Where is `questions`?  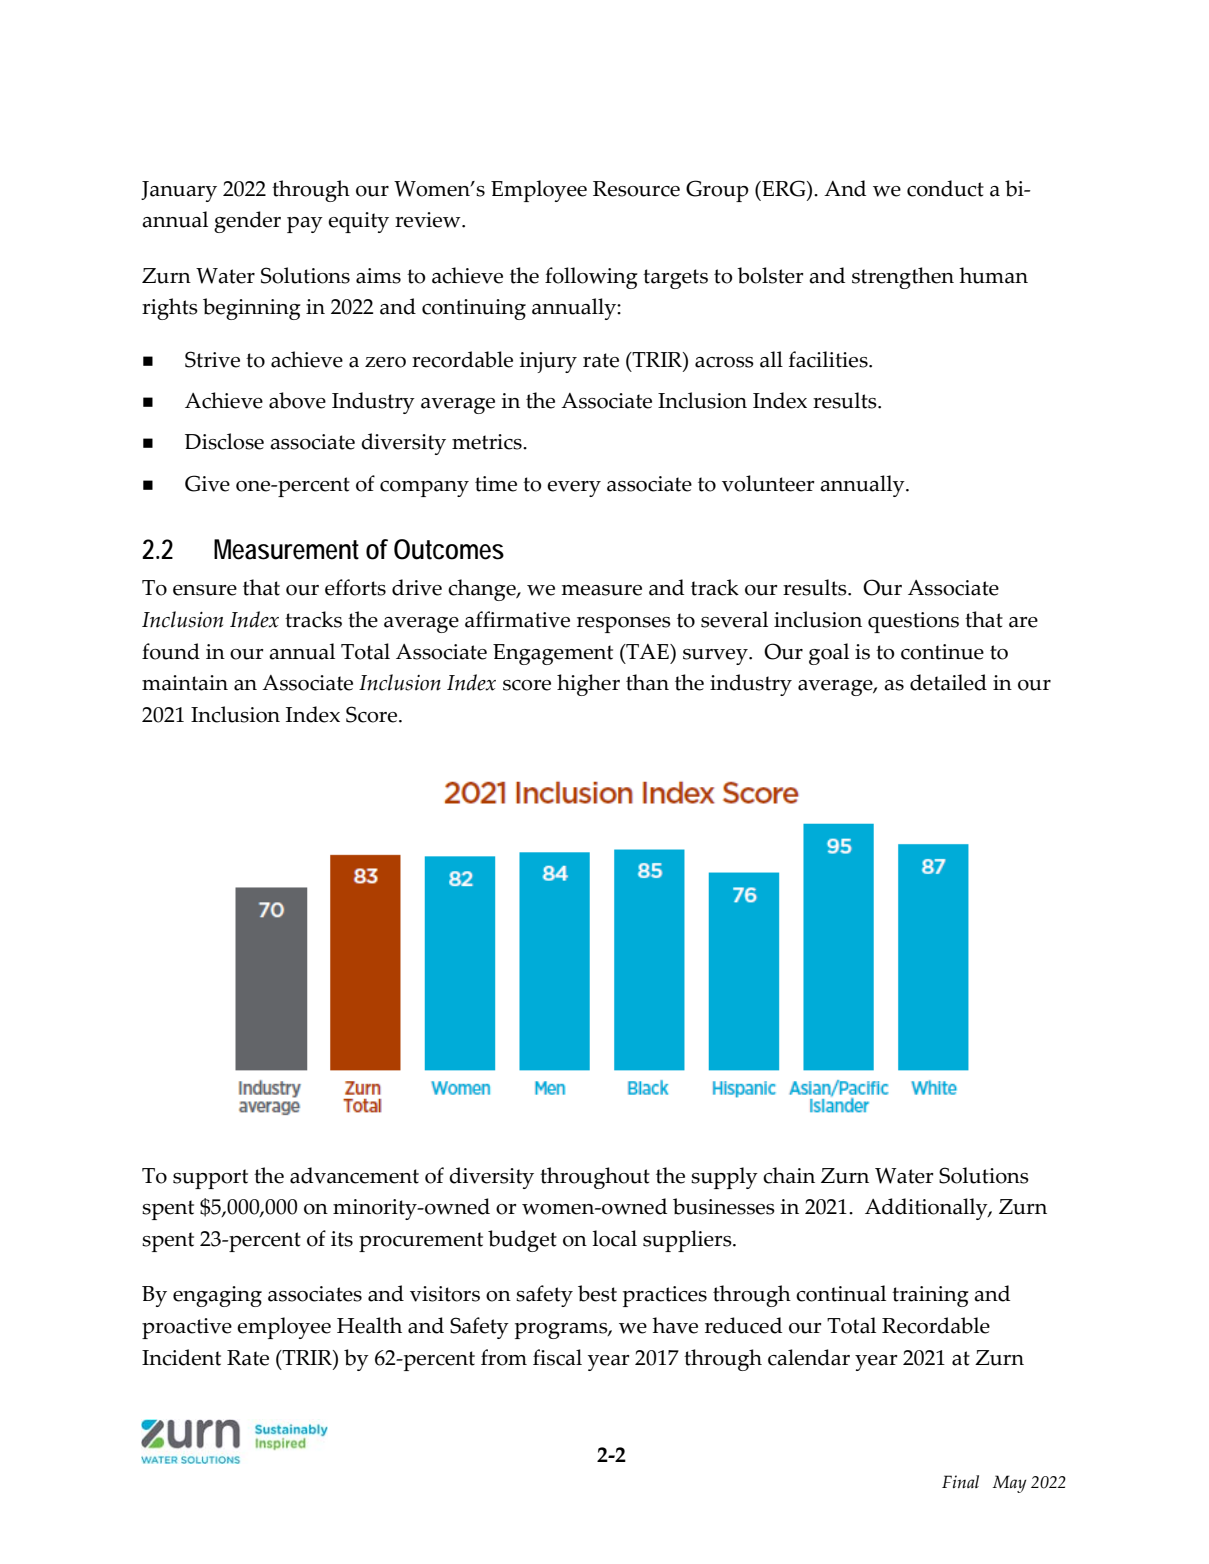
questions is located at coordinates (913, 622).
